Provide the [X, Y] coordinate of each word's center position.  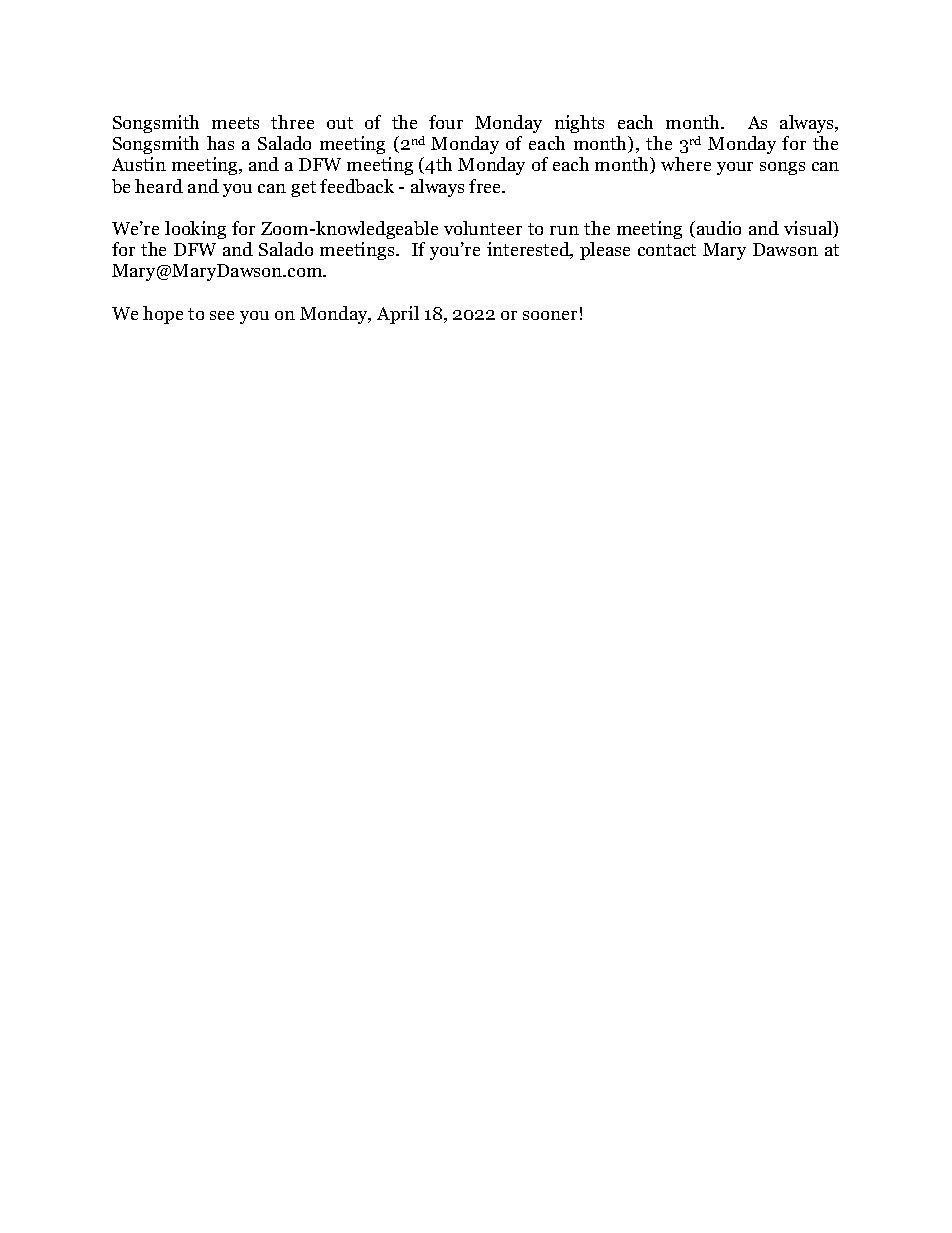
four [446, 122]
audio [719, 228]
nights [579, 124]
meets [235, 123]
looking [195, 230]
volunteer [483, 228]
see [222, 315]
